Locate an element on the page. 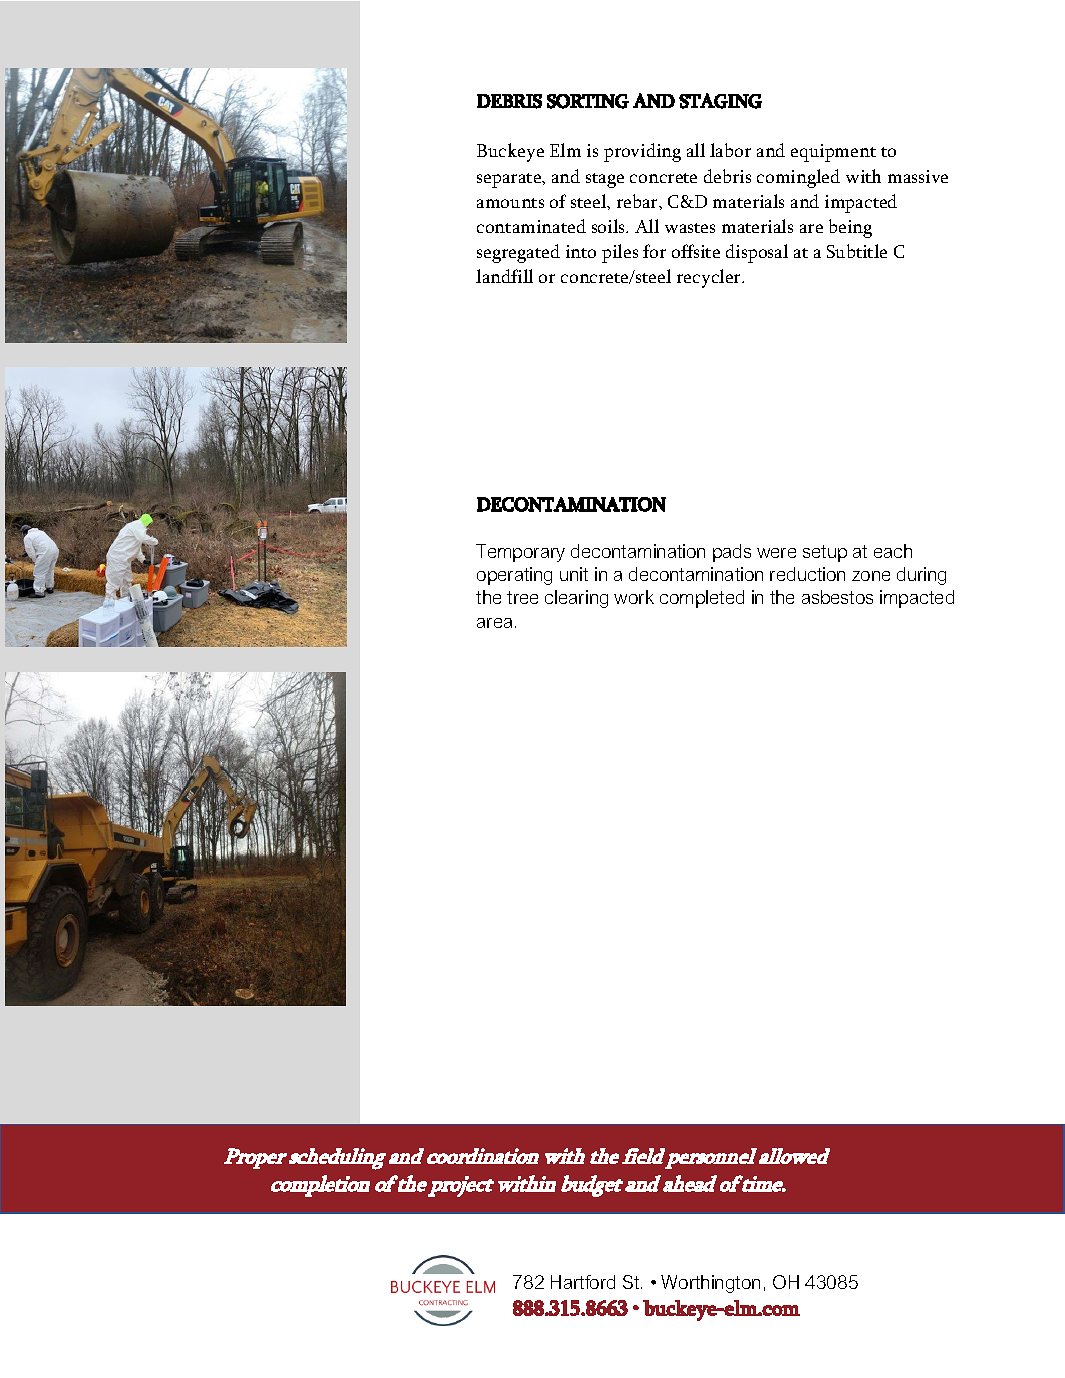 The image size is (1065, 1378). Worthington is located at coordinates (710, 1284).
